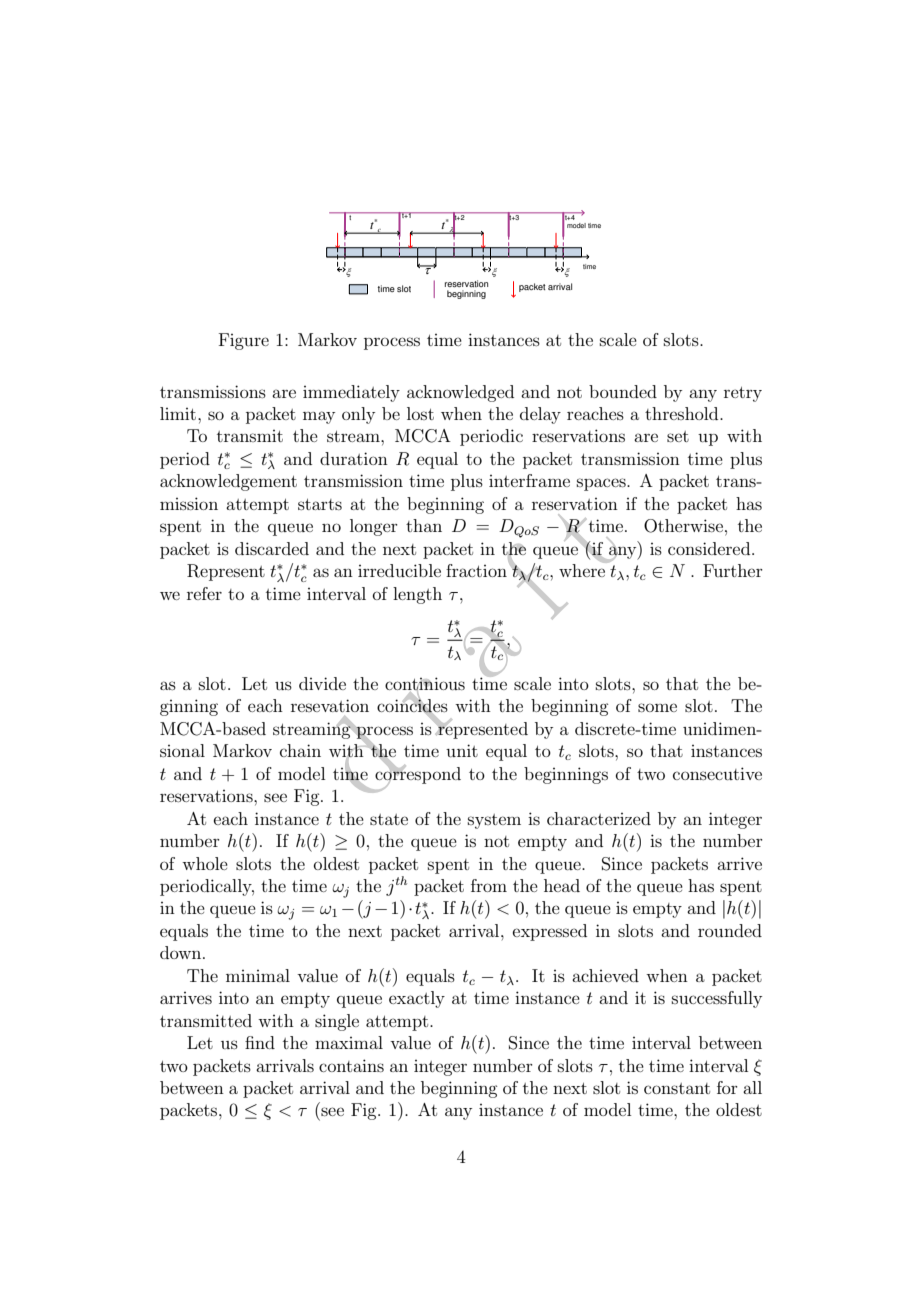  I want to click on Figure, so click(244, 341).
